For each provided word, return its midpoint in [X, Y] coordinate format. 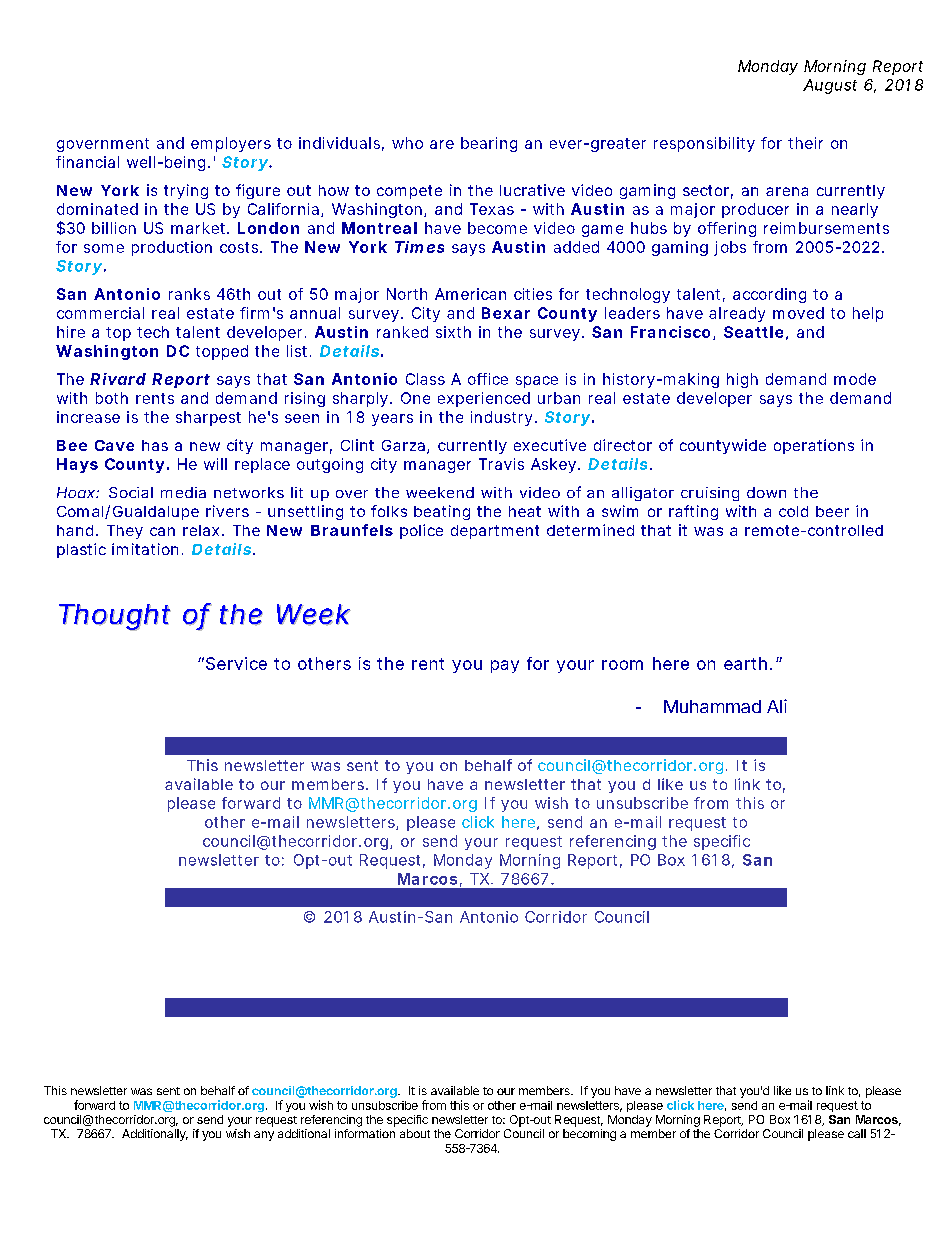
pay [505, 666]
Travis [501, 464]
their [805, 143]
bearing [489, 144]
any [264, 1136]
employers [231, 144]
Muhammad [712, 706]
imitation [145, 549]
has [155, 445]
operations [814, 446]
